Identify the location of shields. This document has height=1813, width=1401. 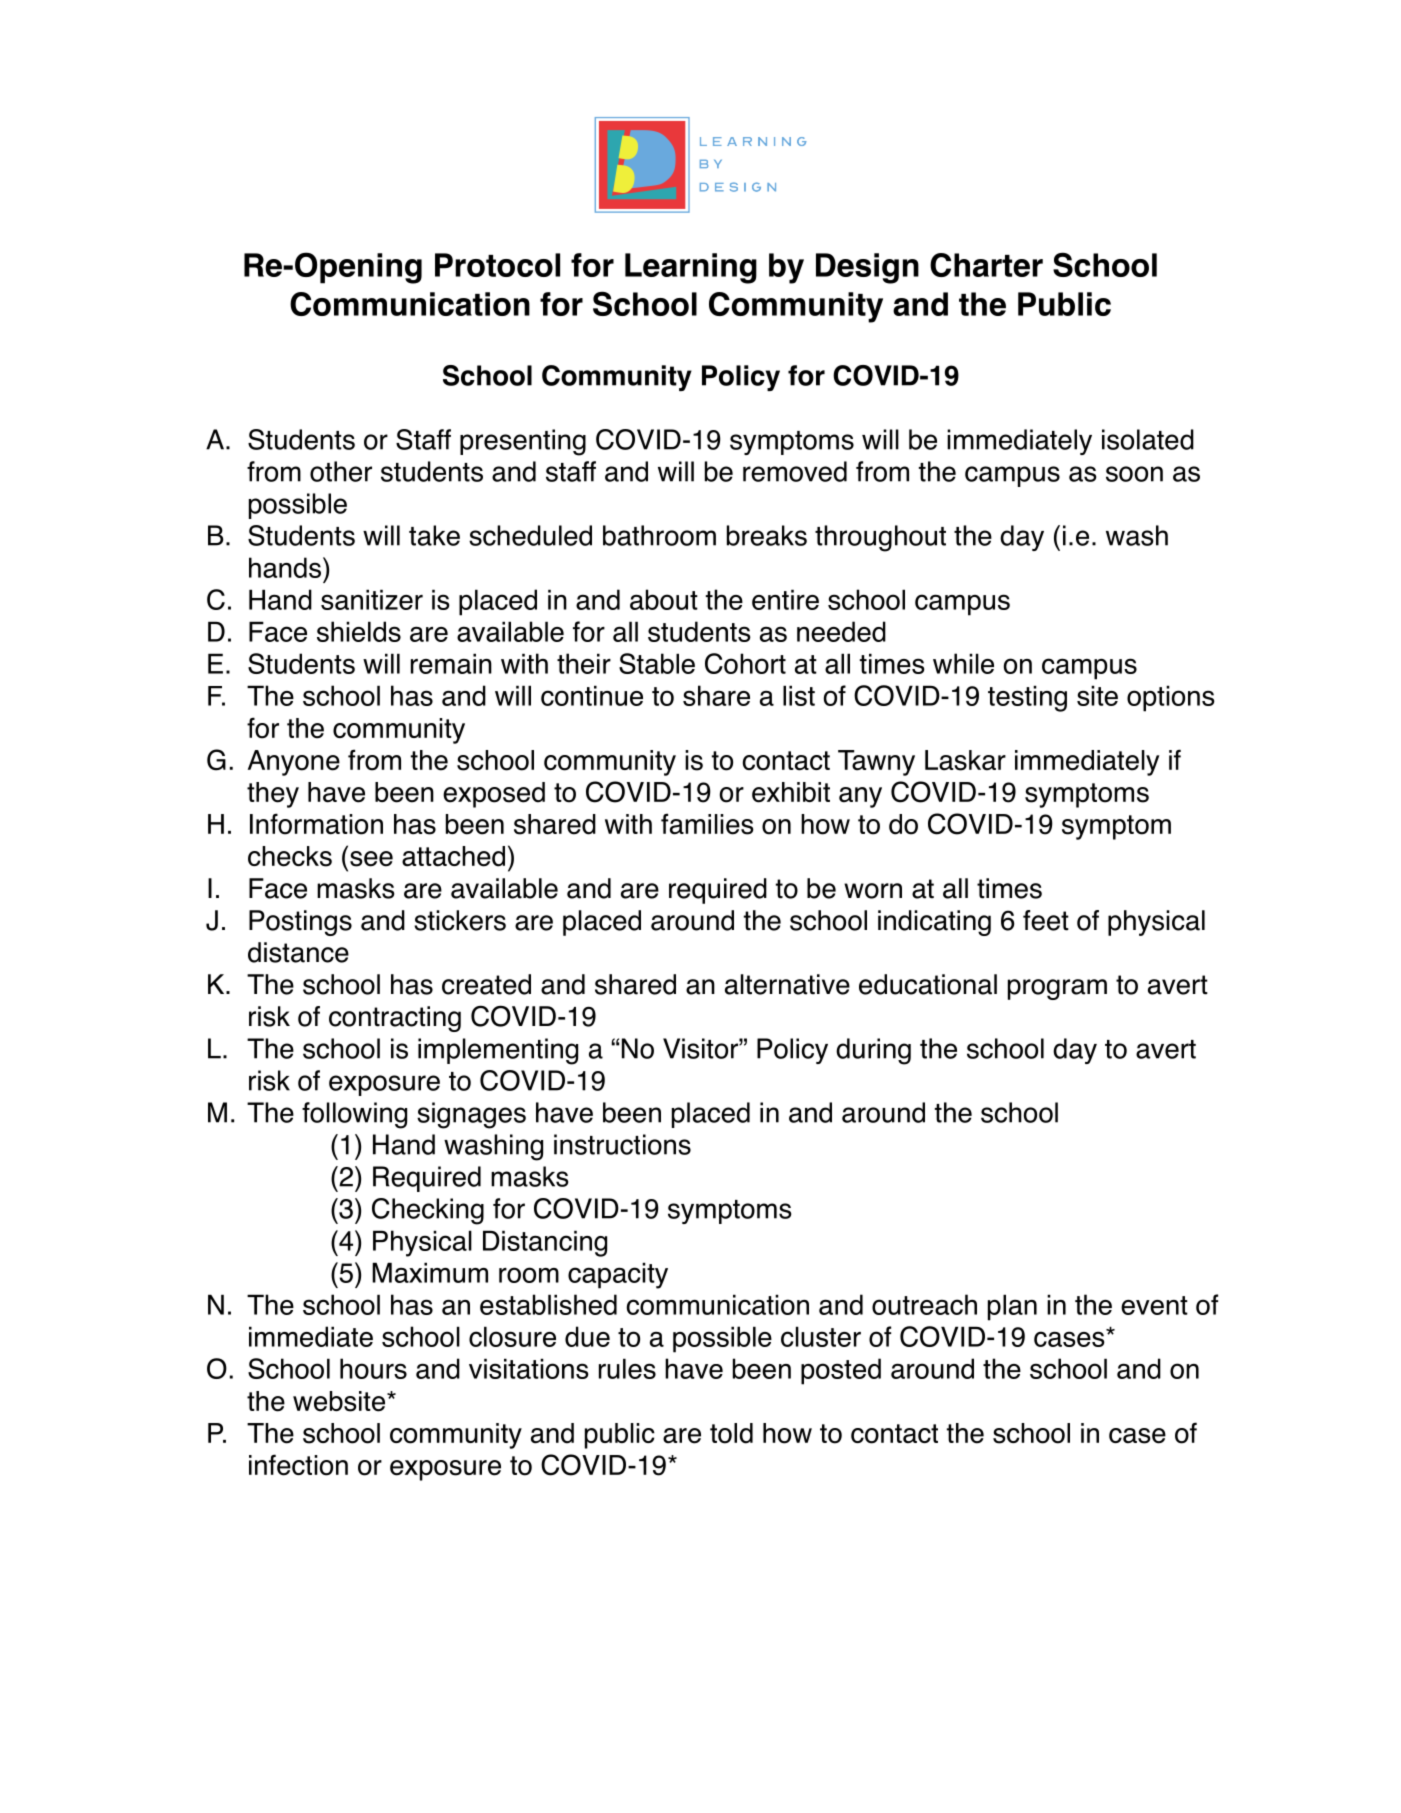
(359, 631).
